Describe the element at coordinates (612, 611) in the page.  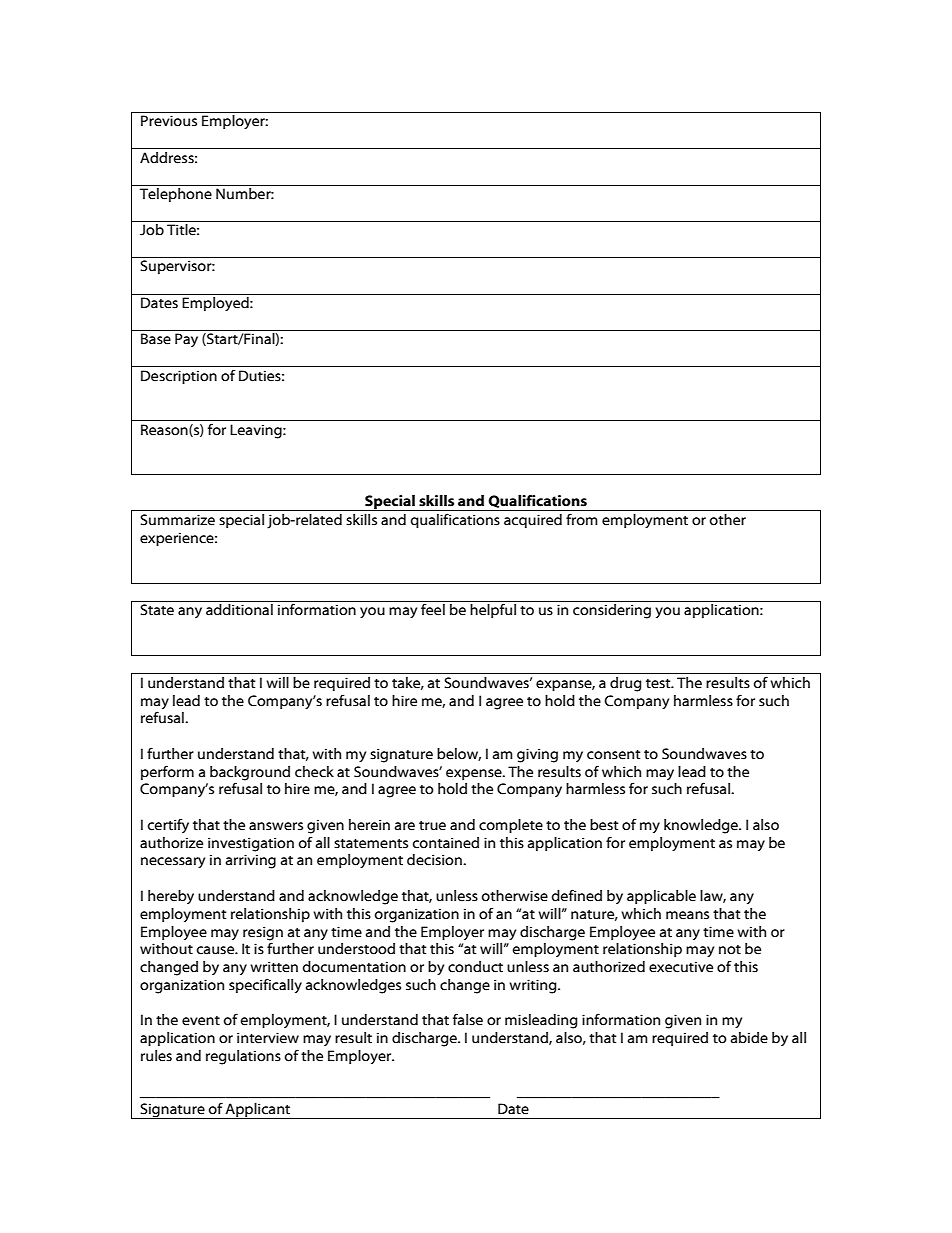
I see `considering` at that location.
